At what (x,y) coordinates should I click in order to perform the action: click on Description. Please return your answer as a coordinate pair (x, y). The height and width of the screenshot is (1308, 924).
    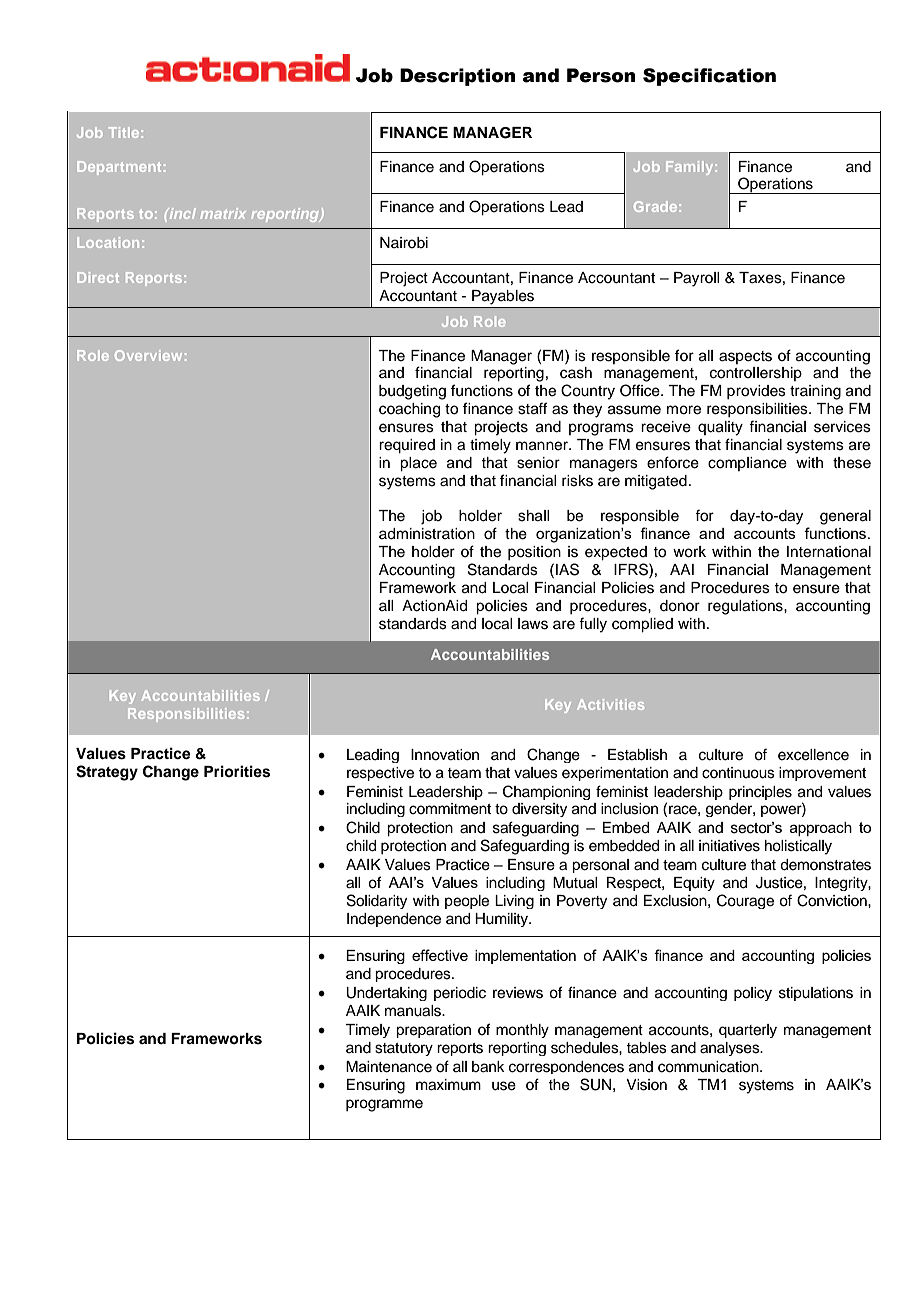
    Looking at the image, I should click on (457, 77).
